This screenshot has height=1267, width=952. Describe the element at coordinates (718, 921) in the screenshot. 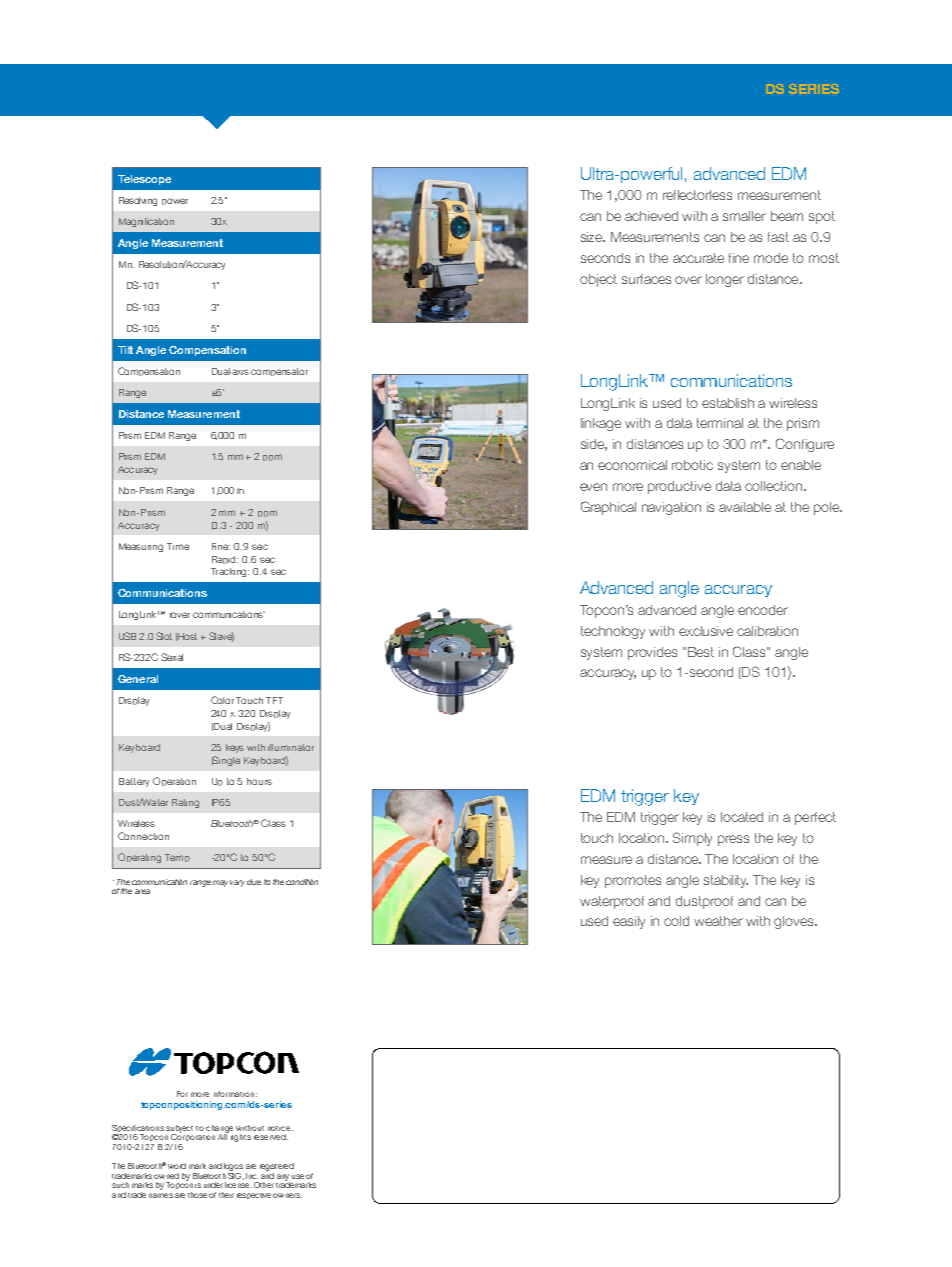

I see `weather` at that location.
